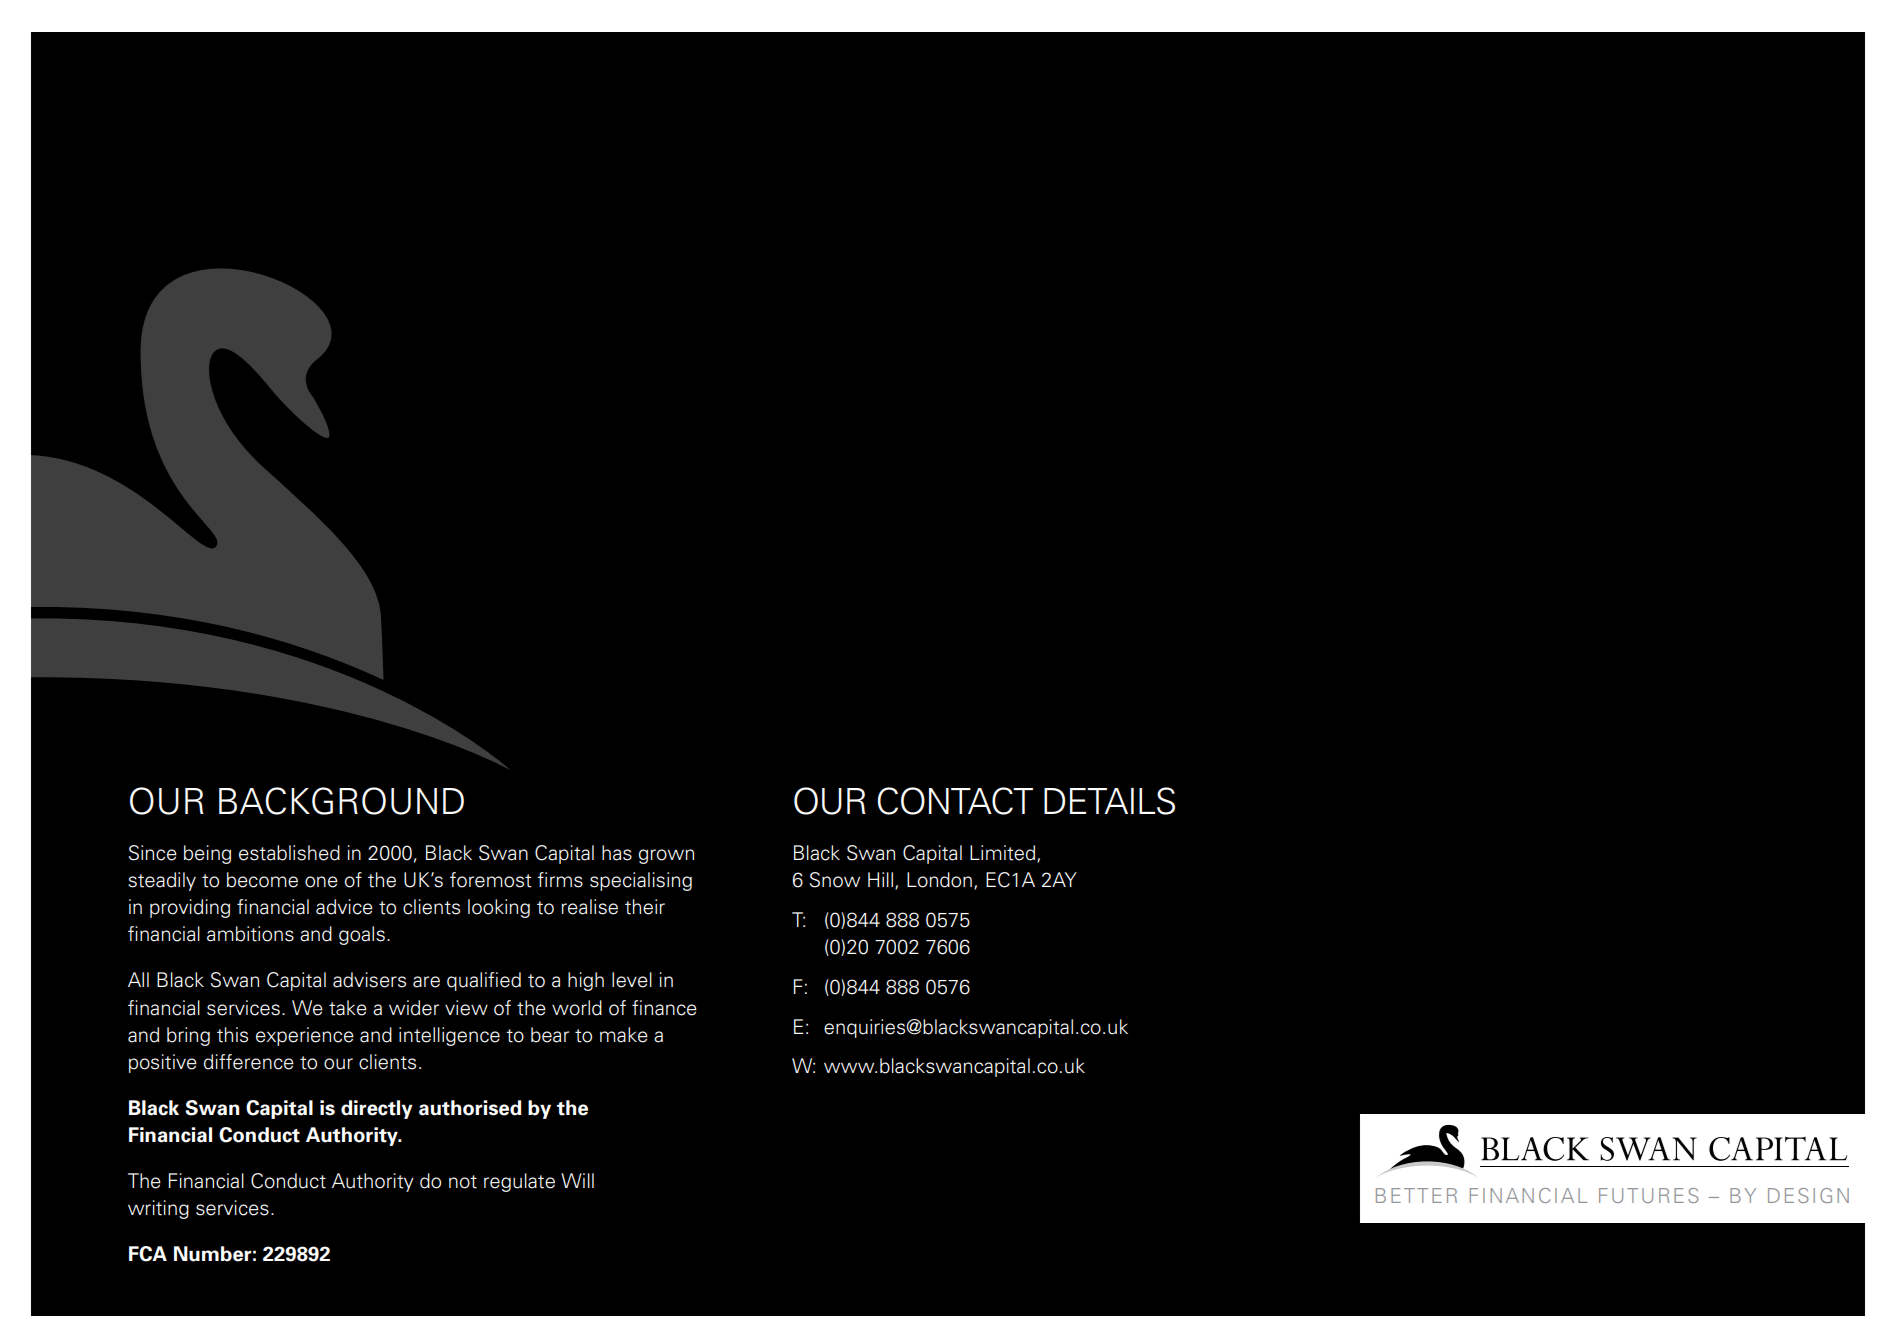 This image has height=1341, width=1897. Describe the element at coordinates (624, 1035) in the image. I see `make` at that location.
